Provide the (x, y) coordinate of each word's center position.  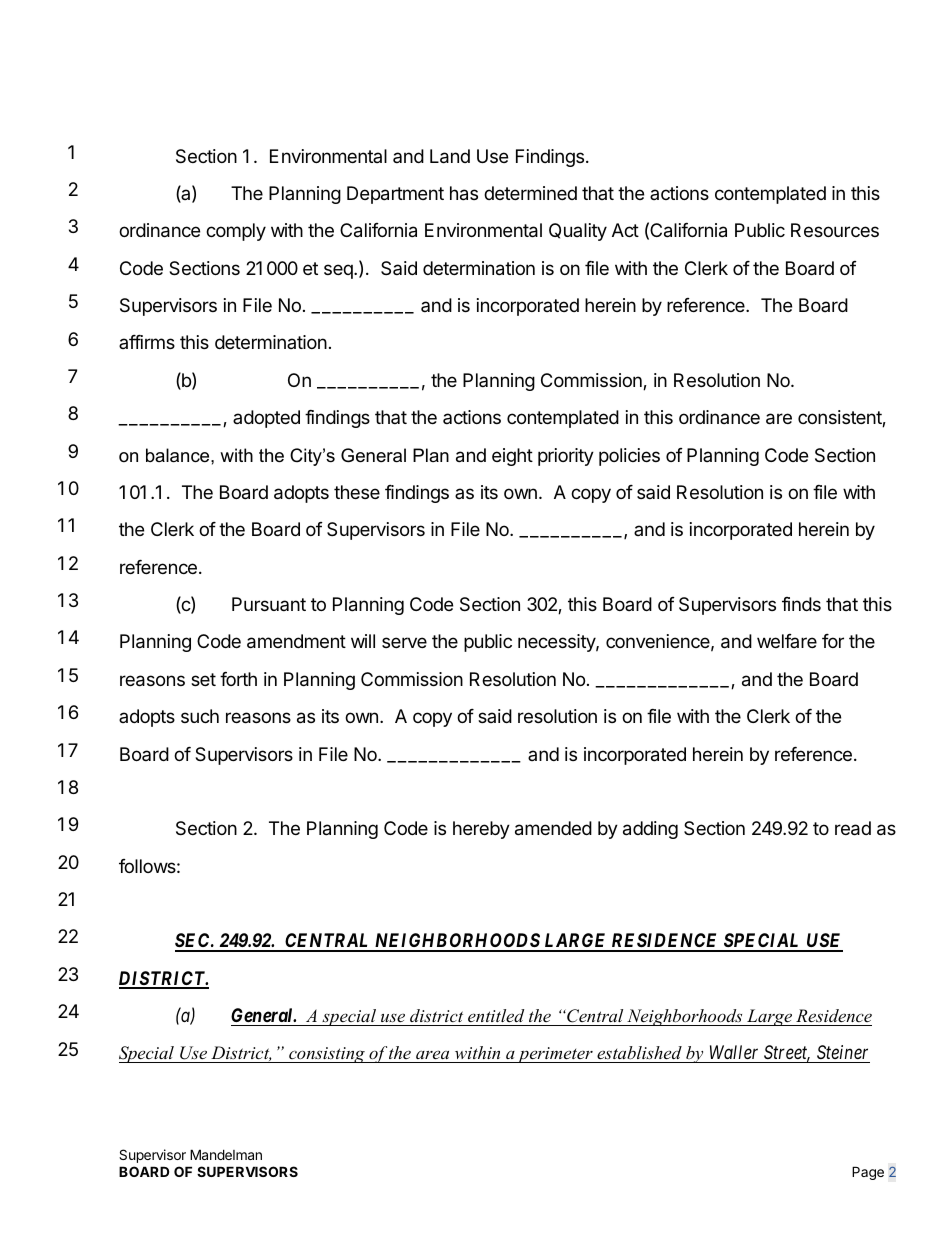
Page (868, 1173)
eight (512, 457)
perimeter (555, 1055)
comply (236, 232)
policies (629, 457)
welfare (787, 641)
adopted (266, 419)
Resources (835, 230)
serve (404, 642)
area (433, 1056)
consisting (327, 1055)
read (853, 828)
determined (530, 193)
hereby (481, 830)
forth (238, 679)
